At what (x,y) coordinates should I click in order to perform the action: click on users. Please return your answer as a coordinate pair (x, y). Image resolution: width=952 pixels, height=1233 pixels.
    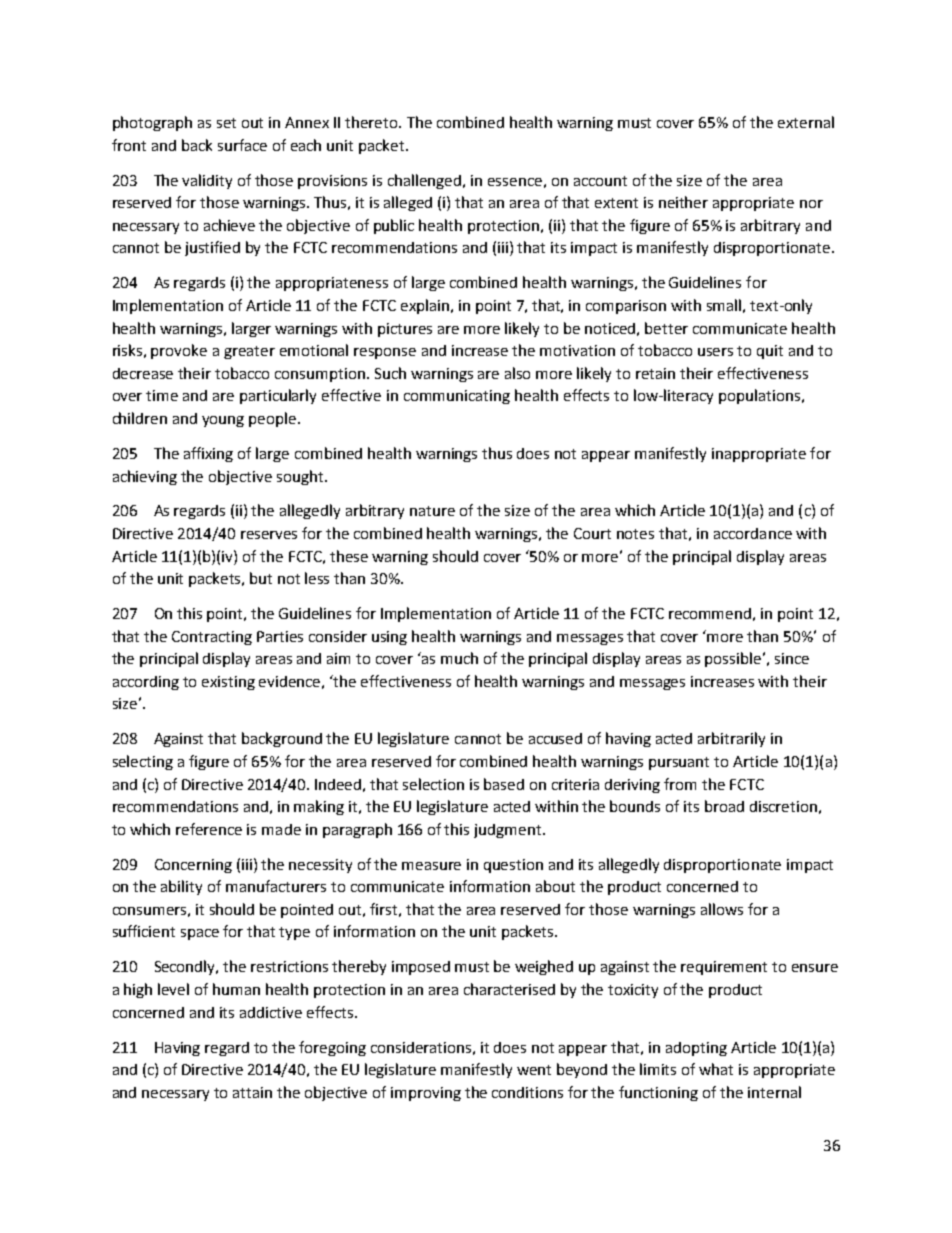
    Looking at the image, I should click on (715, 352).
